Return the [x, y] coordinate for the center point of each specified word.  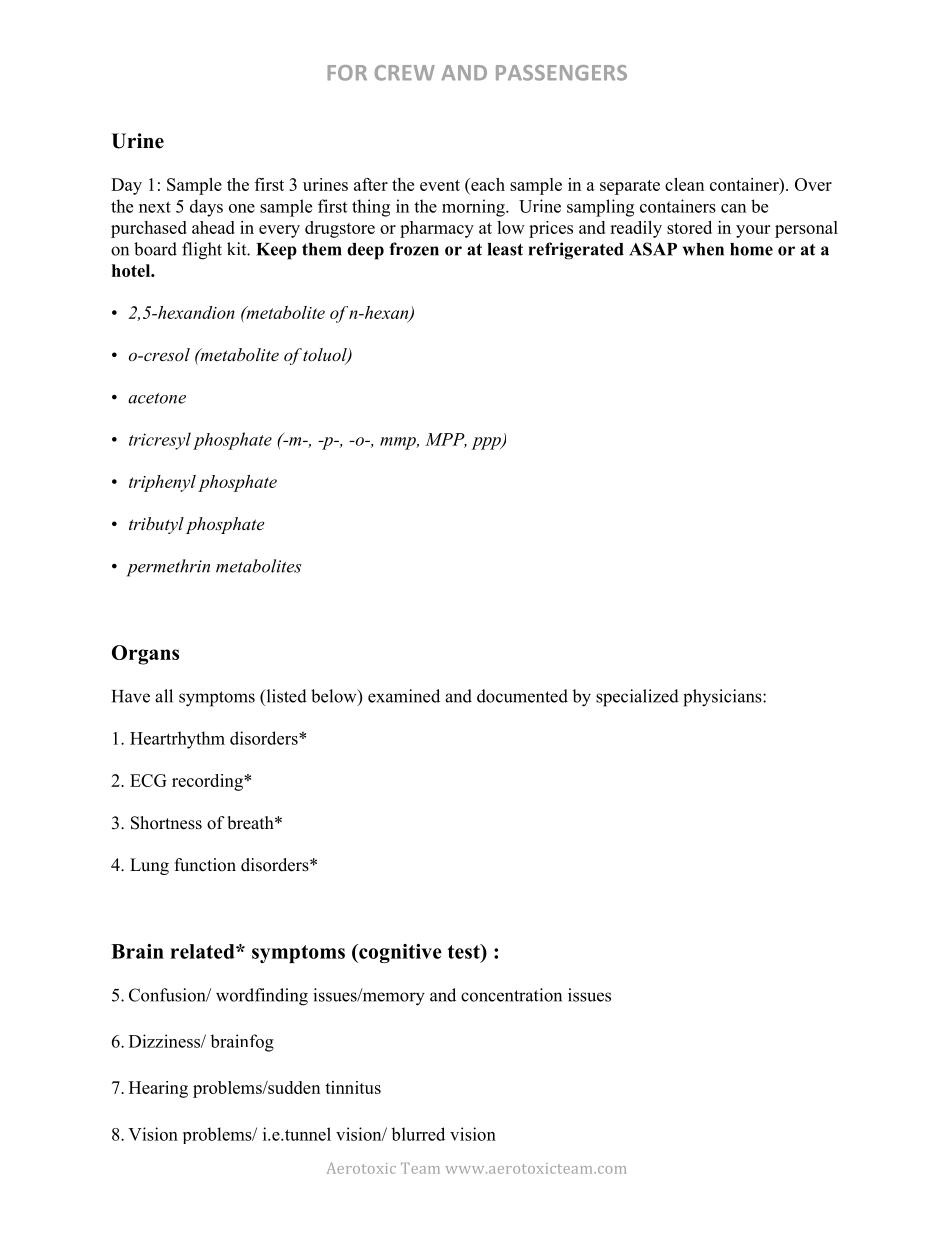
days [206, 208]
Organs [145, 655]
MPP [446, 440]
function [205, 865]
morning [474, 208]
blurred [418, 1134]
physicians [723, 698]
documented [522, 696]
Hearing [158, 1089]
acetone [157, 398]
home [751, 249]
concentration [511, 995]
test [465, 951]
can [733, 208]
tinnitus [353, 1087]
